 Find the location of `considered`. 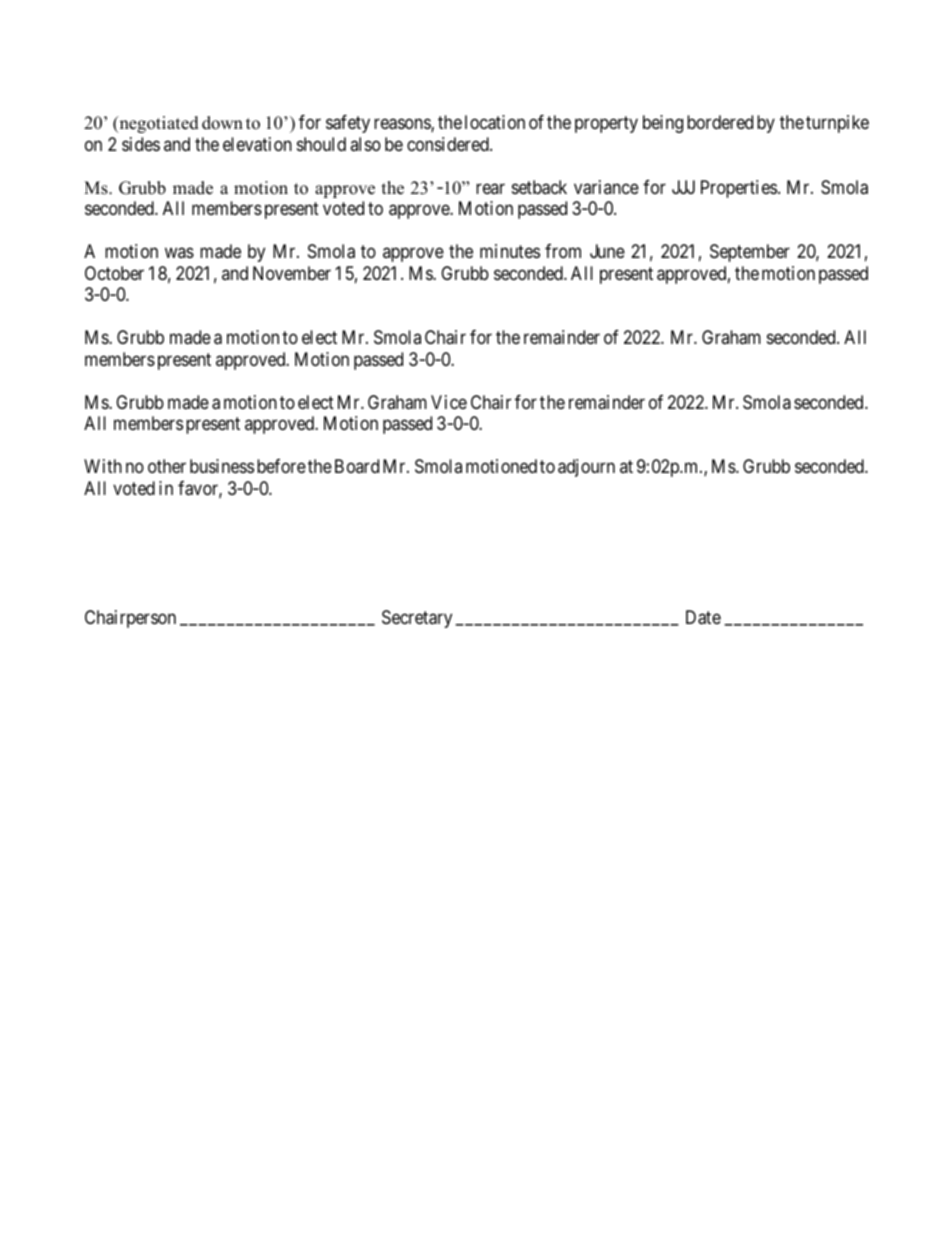

considered is located at coordinates (449, 144).
